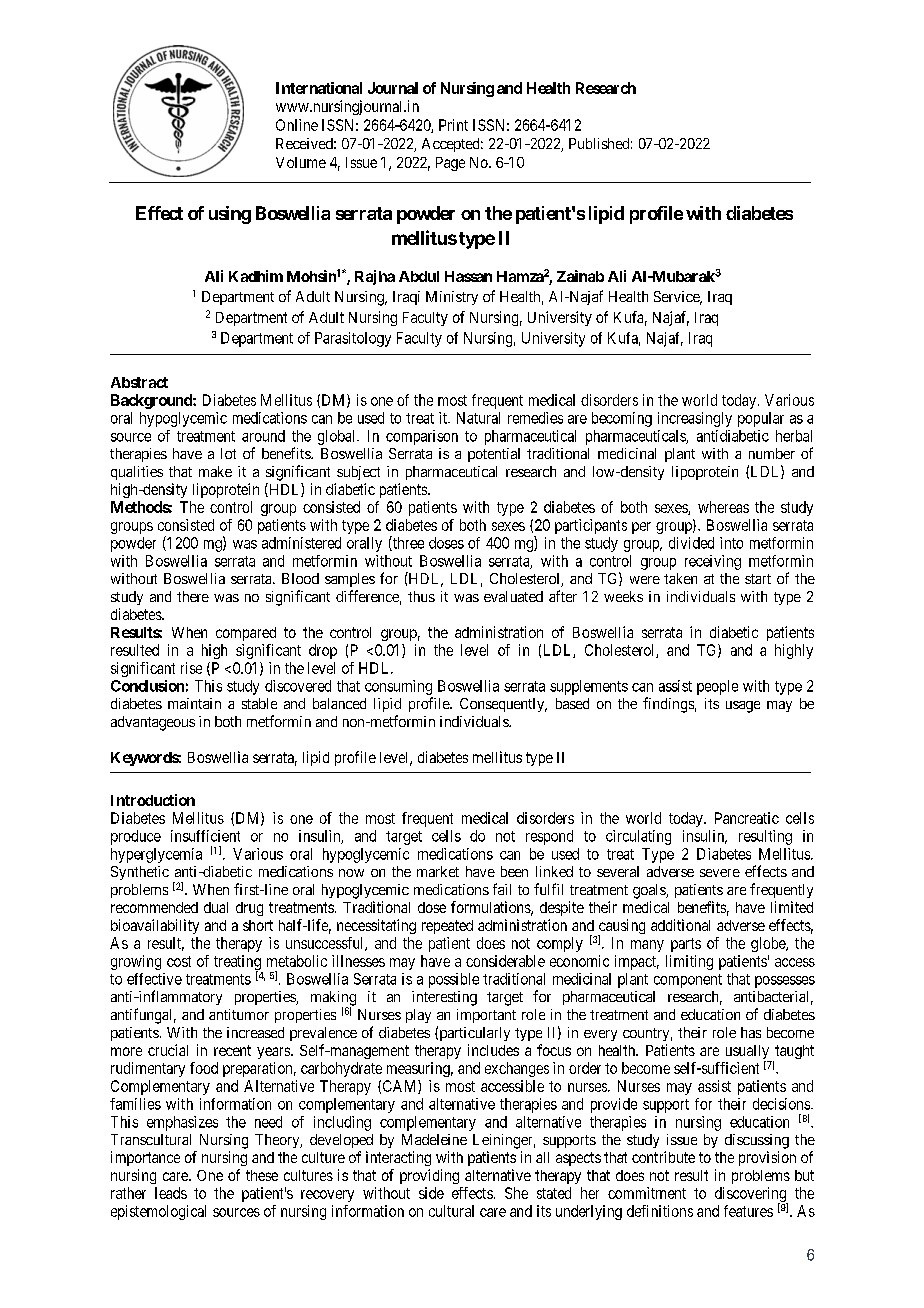  What do you see at coordinates (723, 507) in the page?
I see `whereas` at bounding box center [723, 507].
